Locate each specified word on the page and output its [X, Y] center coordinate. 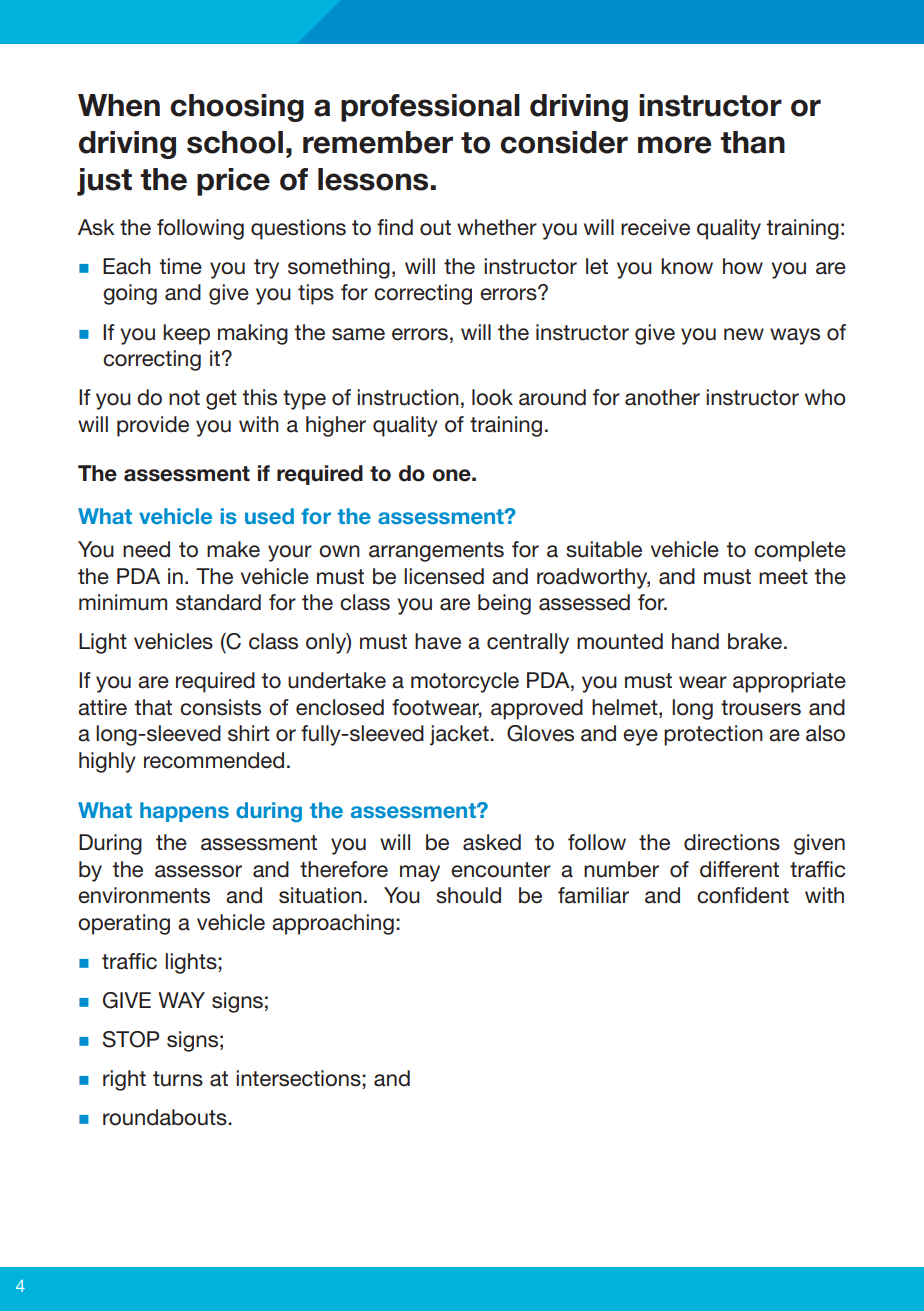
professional [430, 108]
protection [713, 735]
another [662, 397]
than [752, 142]
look [492, 397]
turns [178, 1079]
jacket [460, 735]
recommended [214, 760]
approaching [333, 924]
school [235, 142]
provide [153, 426]
